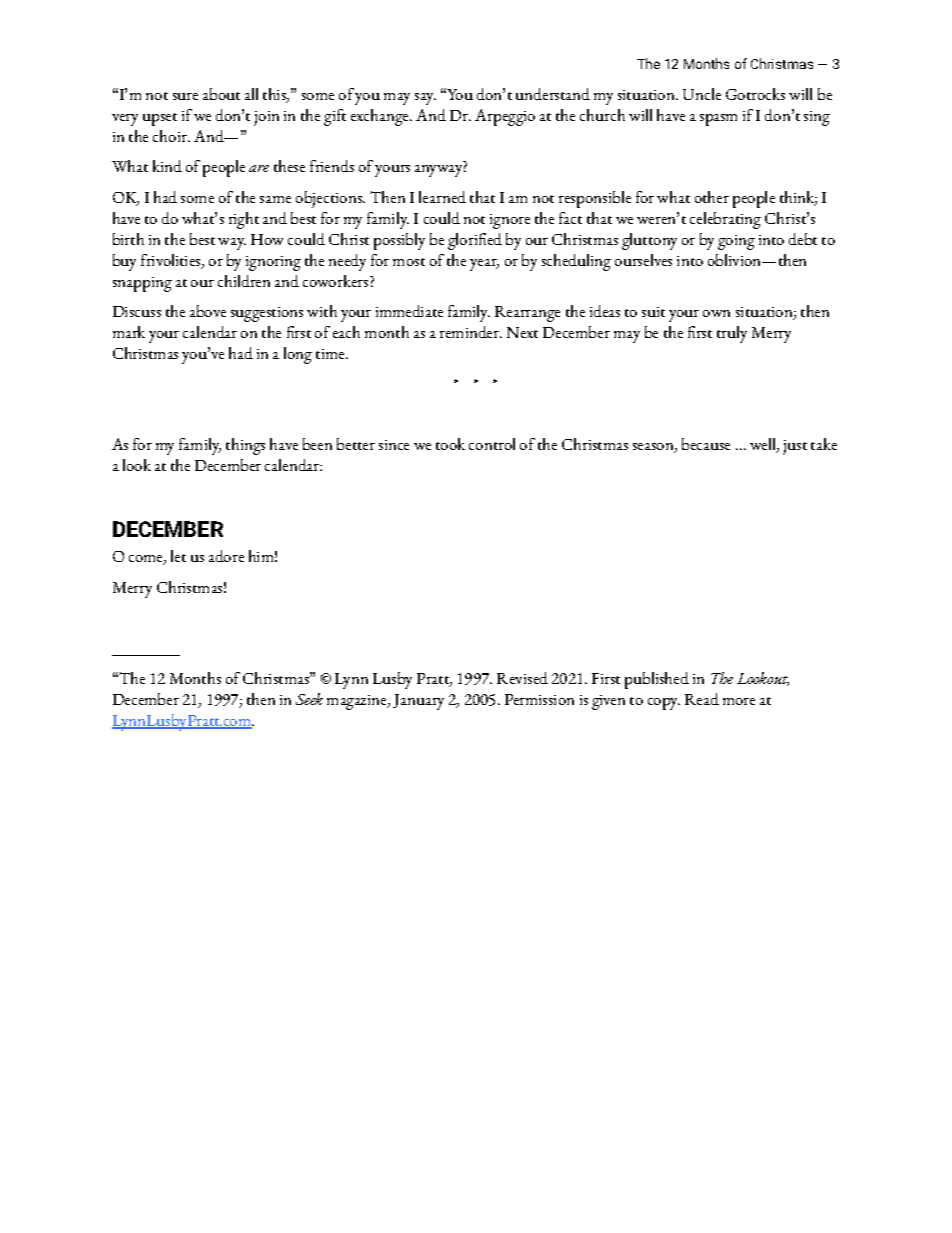 This screenshot has width=952, height=1233. Describe the element at coordinates (718, 120) in the screenshot. I see `spasm` at that location.
